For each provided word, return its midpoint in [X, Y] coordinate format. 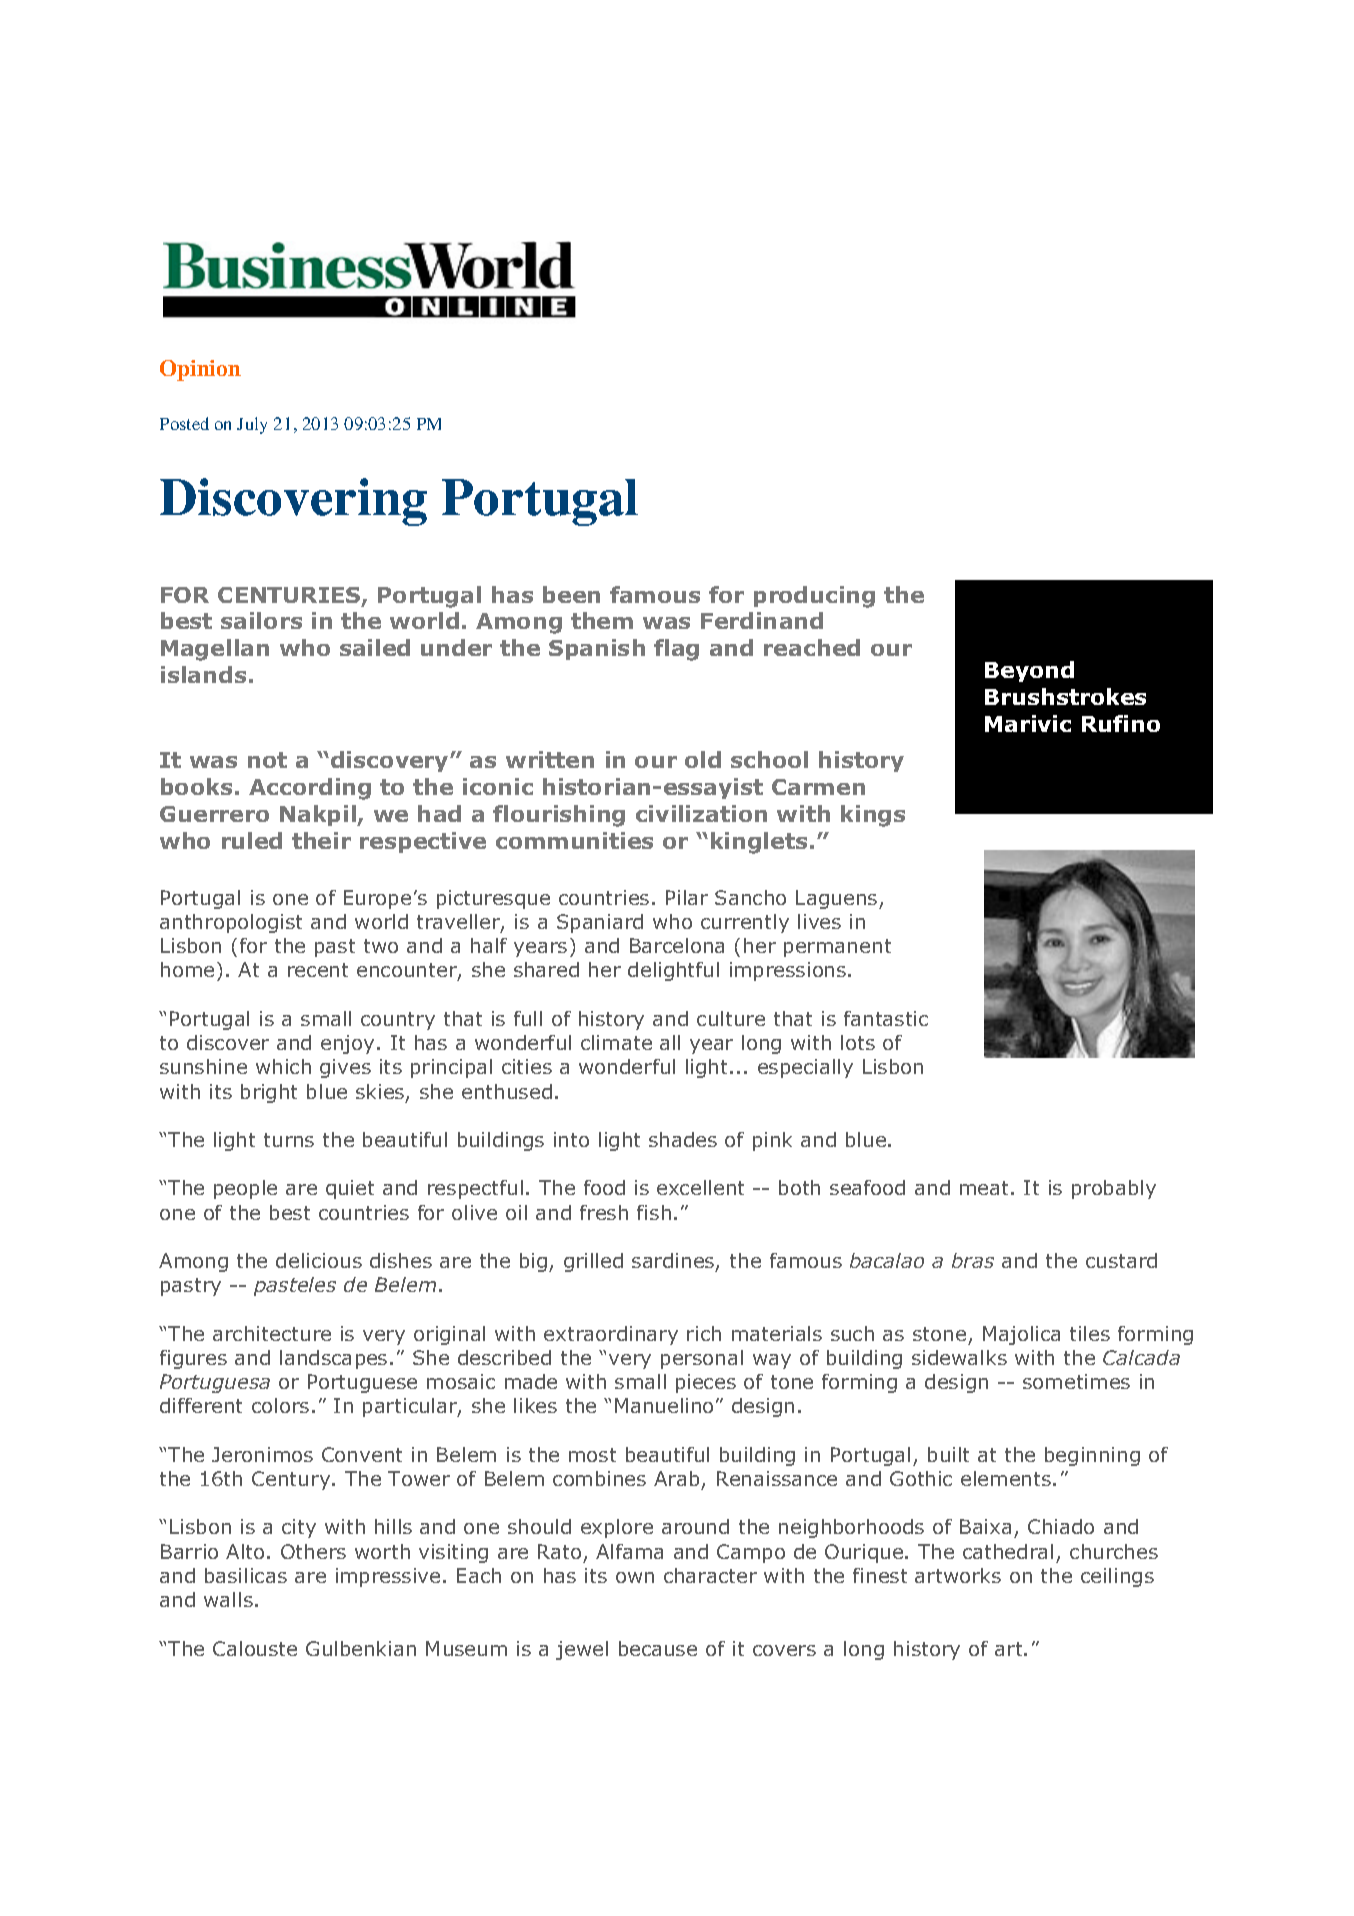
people [245, 1189]
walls [228, 1599]
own [635, 1577]
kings [873, 816]
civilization [701, 813]
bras [973, 1260]
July [252, 425]
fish [654, 1212]
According [310, 789]
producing [814, 597]
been [571, 594]
